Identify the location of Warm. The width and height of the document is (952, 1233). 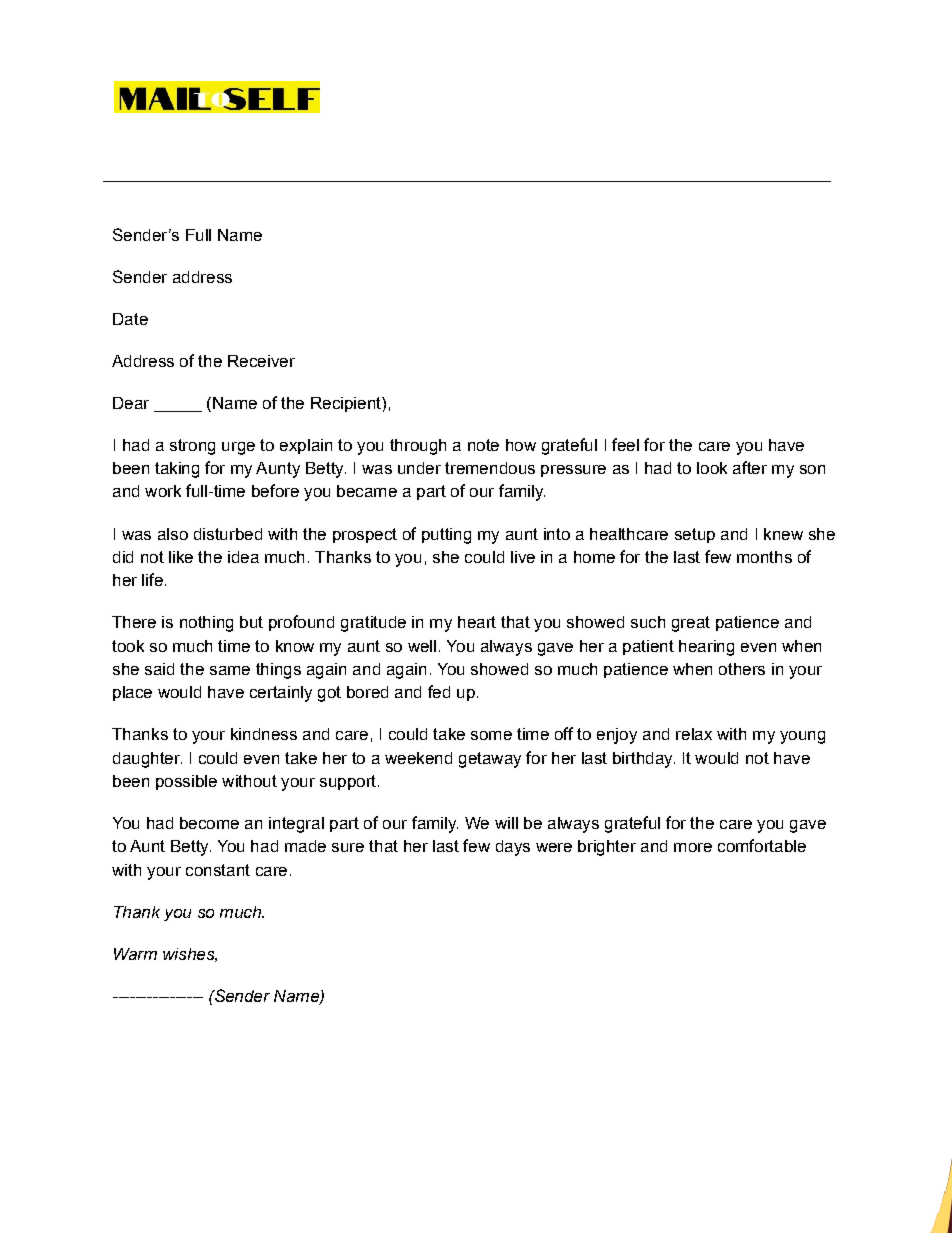
(135, 954).
